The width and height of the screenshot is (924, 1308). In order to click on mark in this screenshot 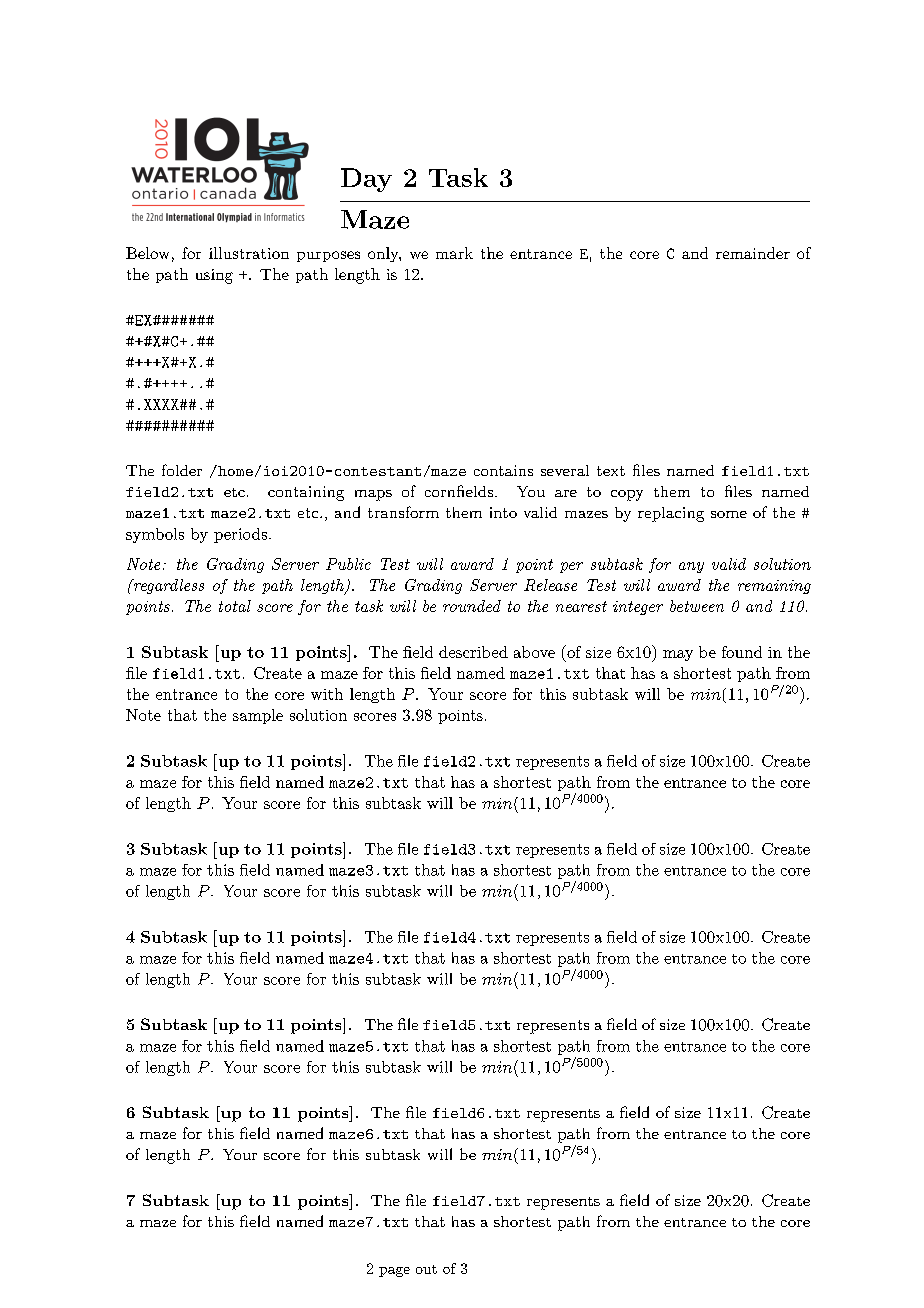, I will do `click(454, 253)`.
